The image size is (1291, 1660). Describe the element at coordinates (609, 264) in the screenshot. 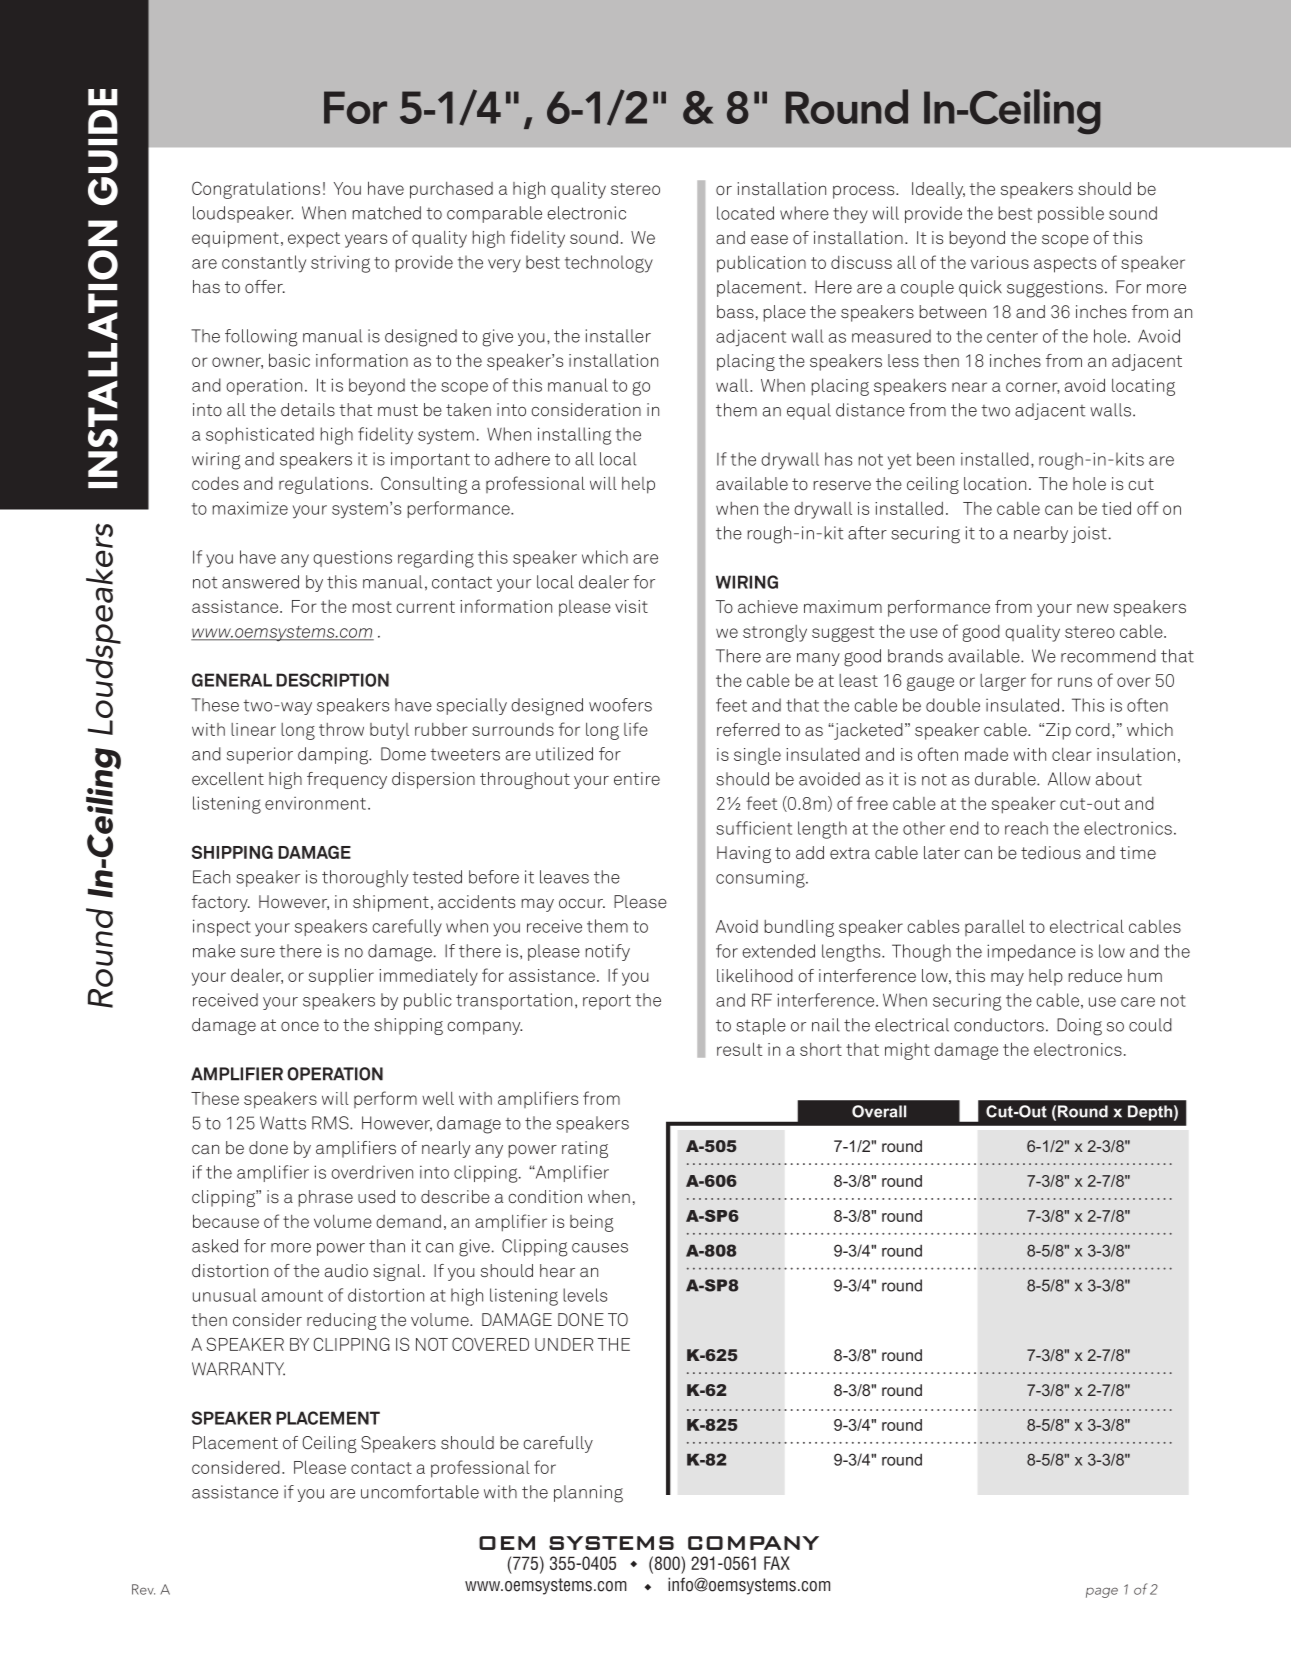

I see `technology` at that location.
